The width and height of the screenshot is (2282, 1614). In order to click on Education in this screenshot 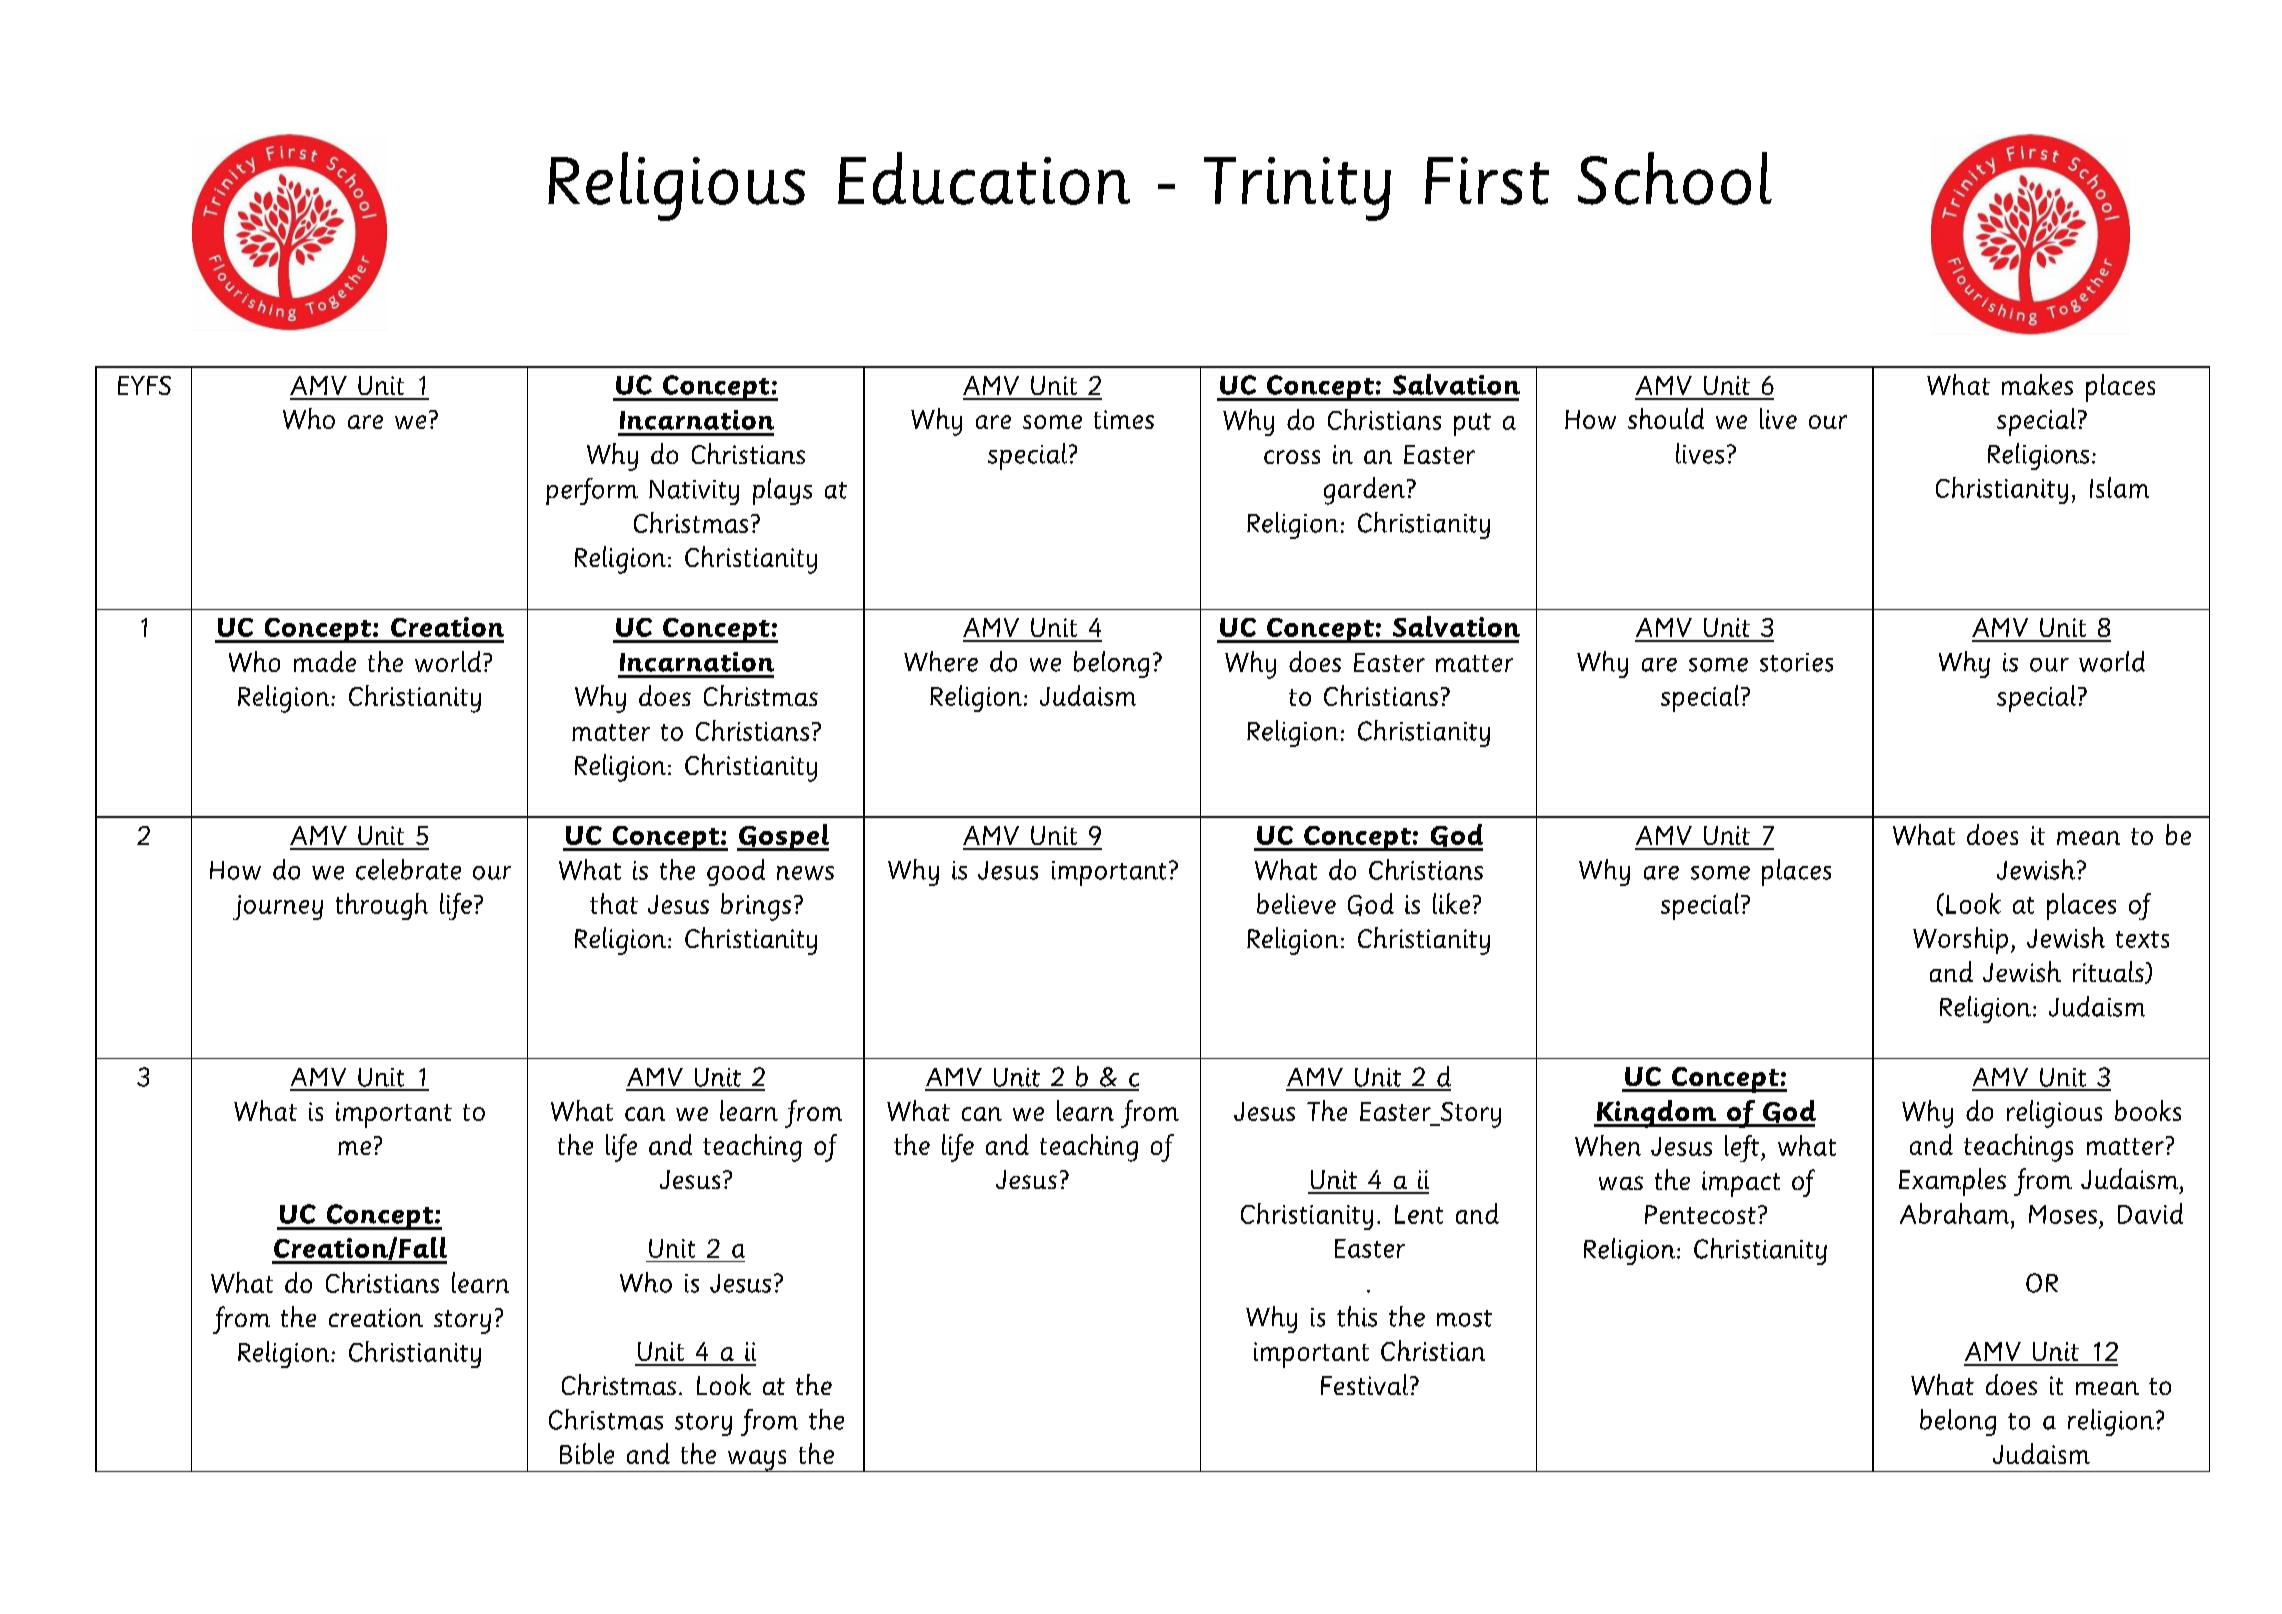, I will do `click(984, 178)`.
